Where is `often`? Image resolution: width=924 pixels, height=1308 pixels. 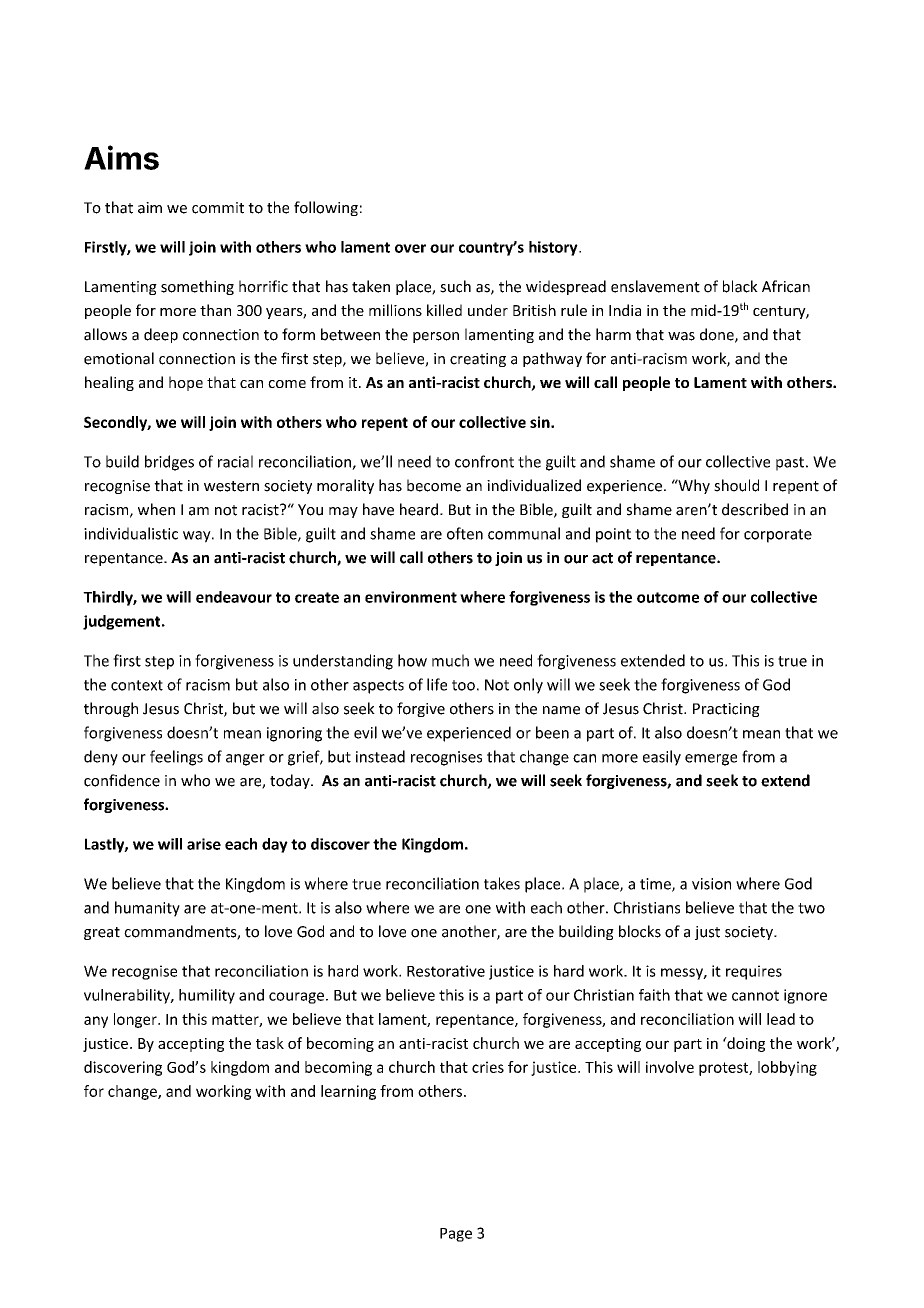
often is located at coordinates (465, 533).
